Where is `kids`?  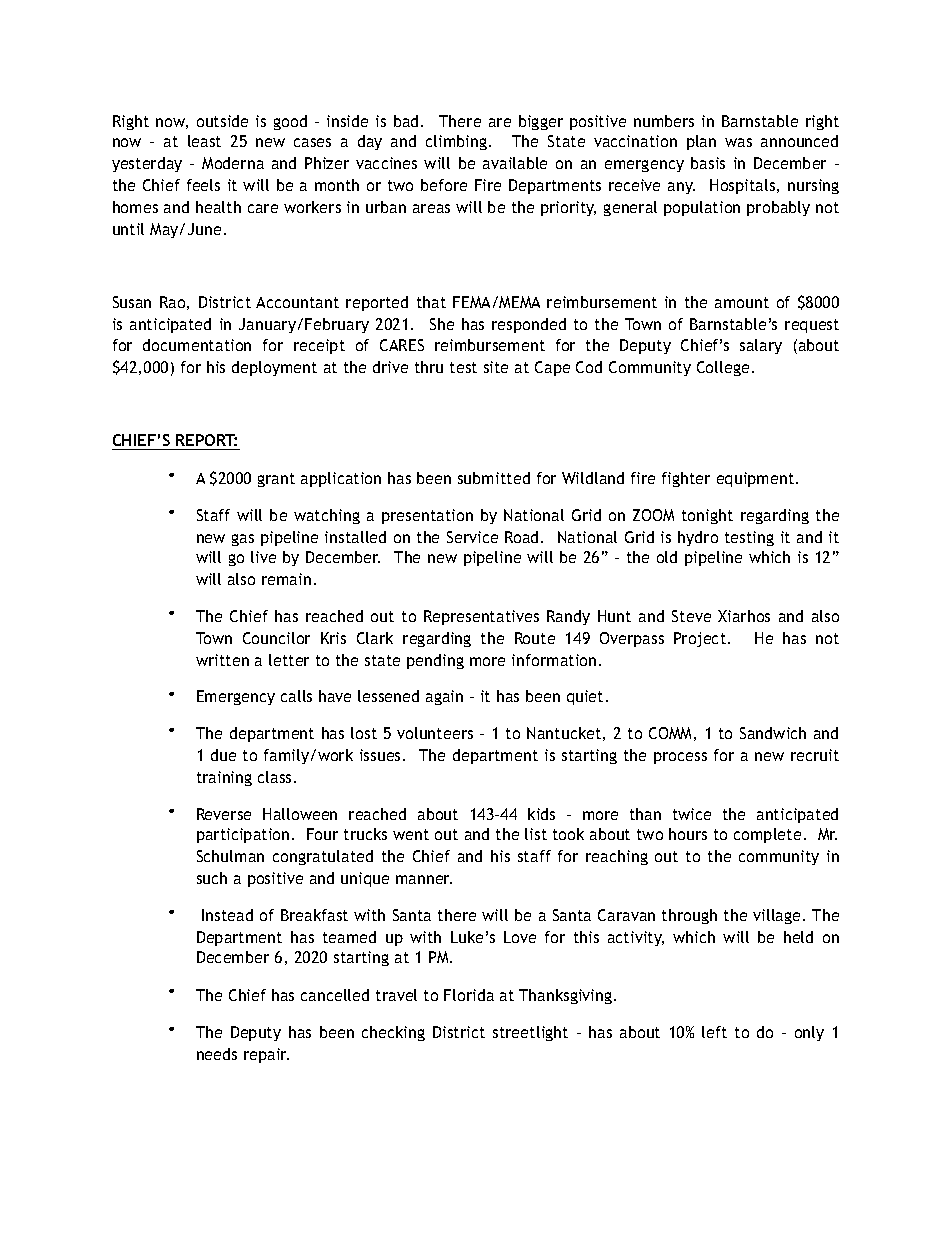
kids is located at coordinates (541, 814).
